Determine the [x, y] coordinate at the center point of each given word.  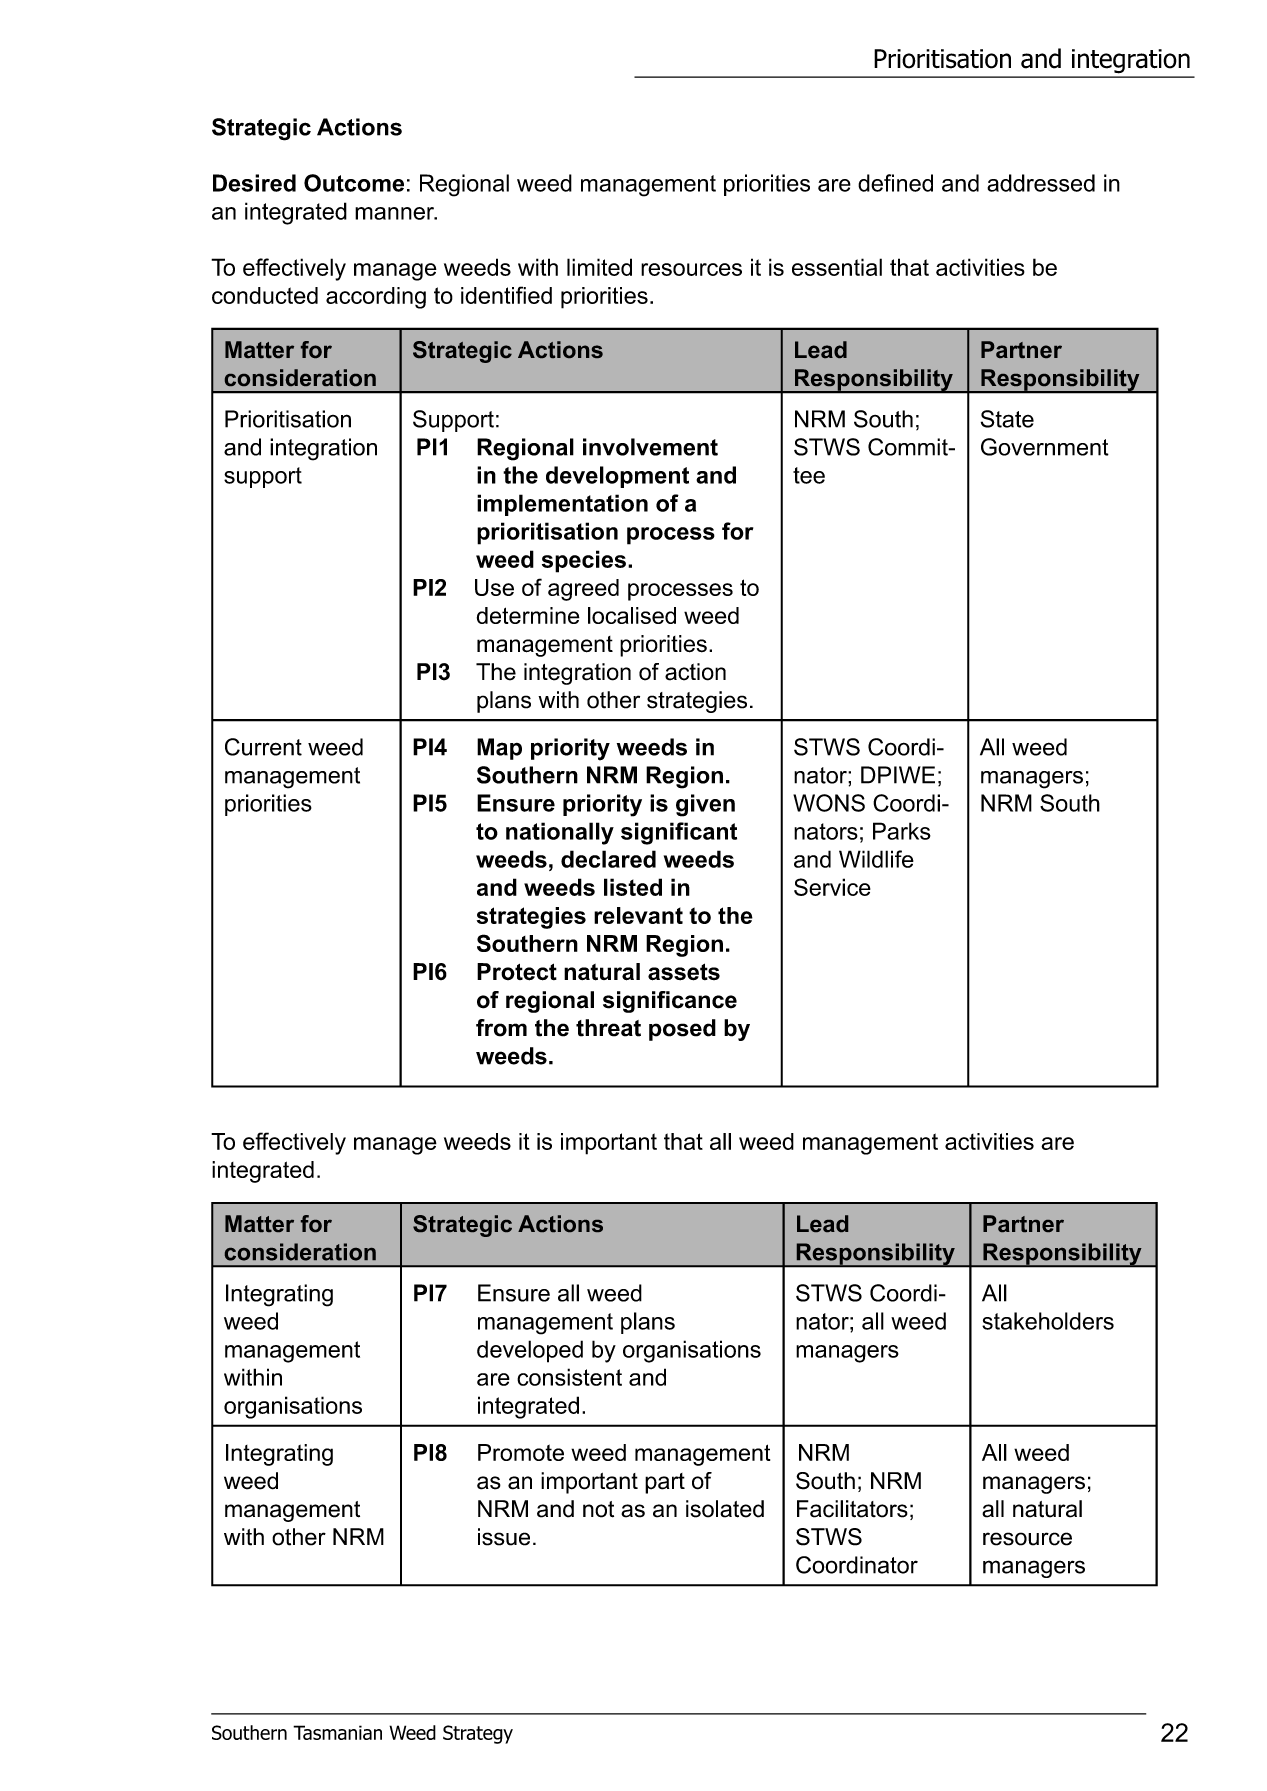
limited [599, 267]
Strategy [478, 1734]
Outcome [354, 183]
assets [684, 972]
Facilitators [852, 1509]
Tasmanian [337, 1732]
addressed [1041, 183]
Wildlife [876, 859]
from [501, 1028]
